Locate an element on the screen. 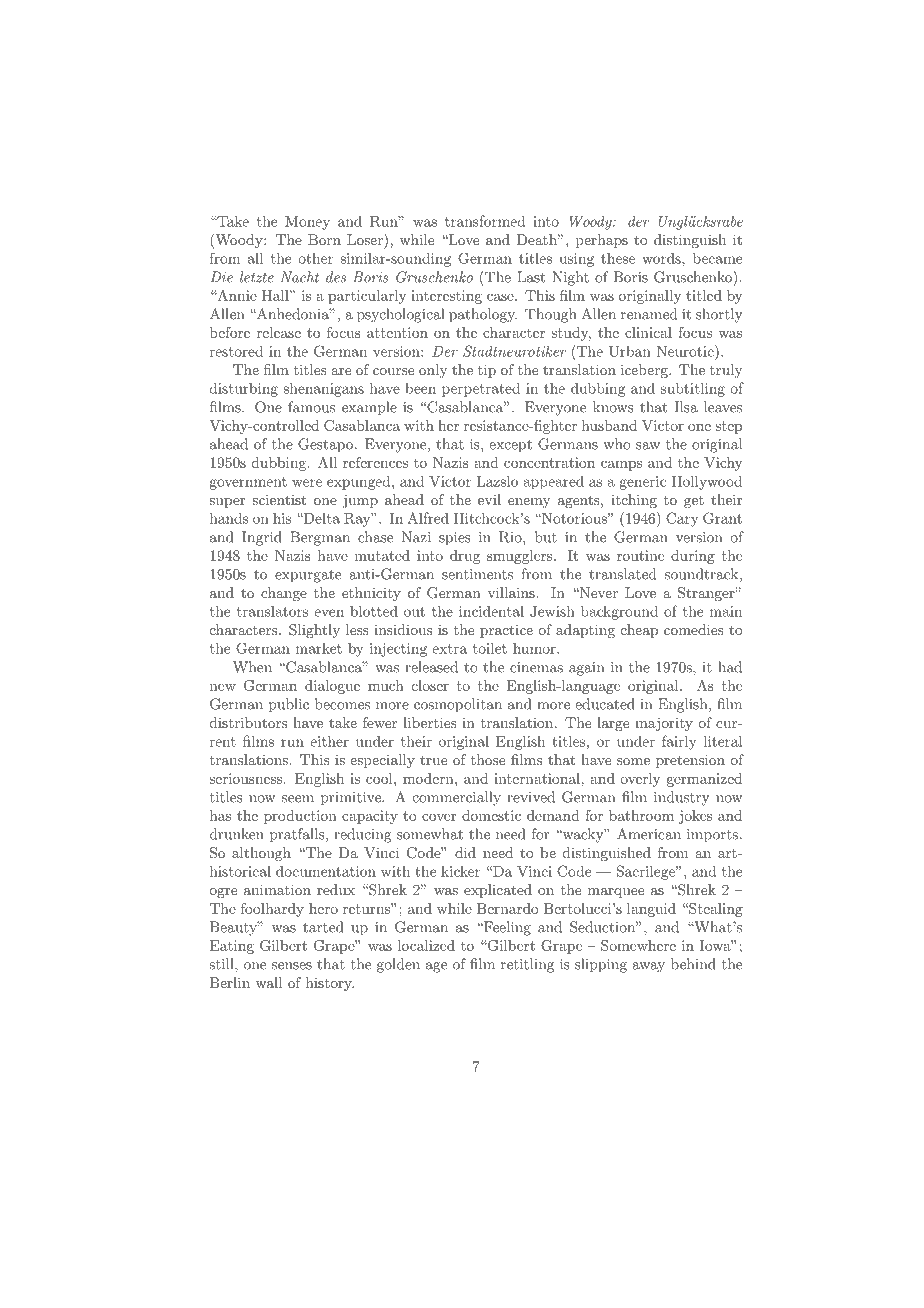  change is located at coordinates (284, 594).
